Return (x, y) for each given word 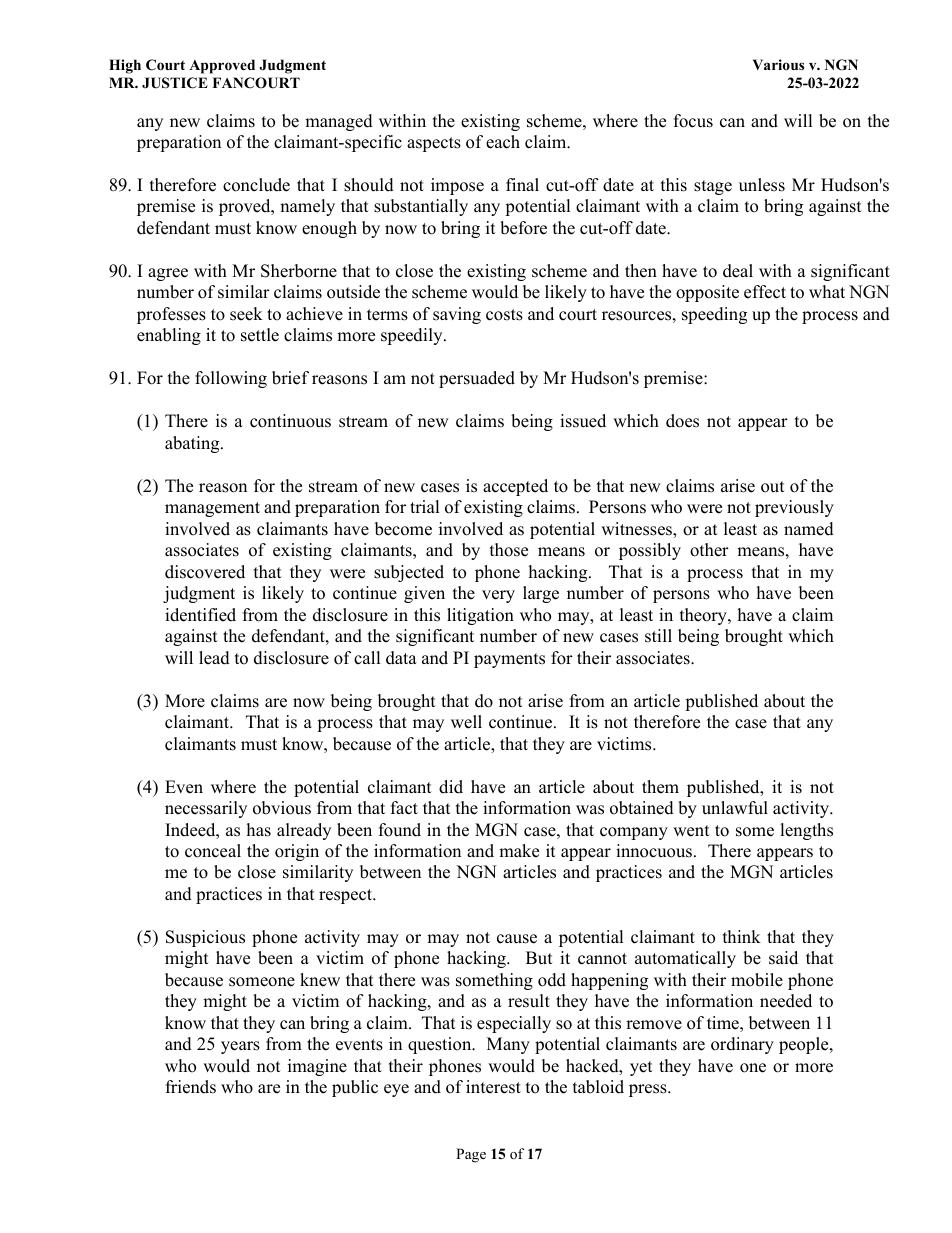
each (503, 142)
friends (191, 1087)
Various (778, 64)
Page (471, 1155)
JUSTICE (175, 83)
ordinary (742, 1045)
